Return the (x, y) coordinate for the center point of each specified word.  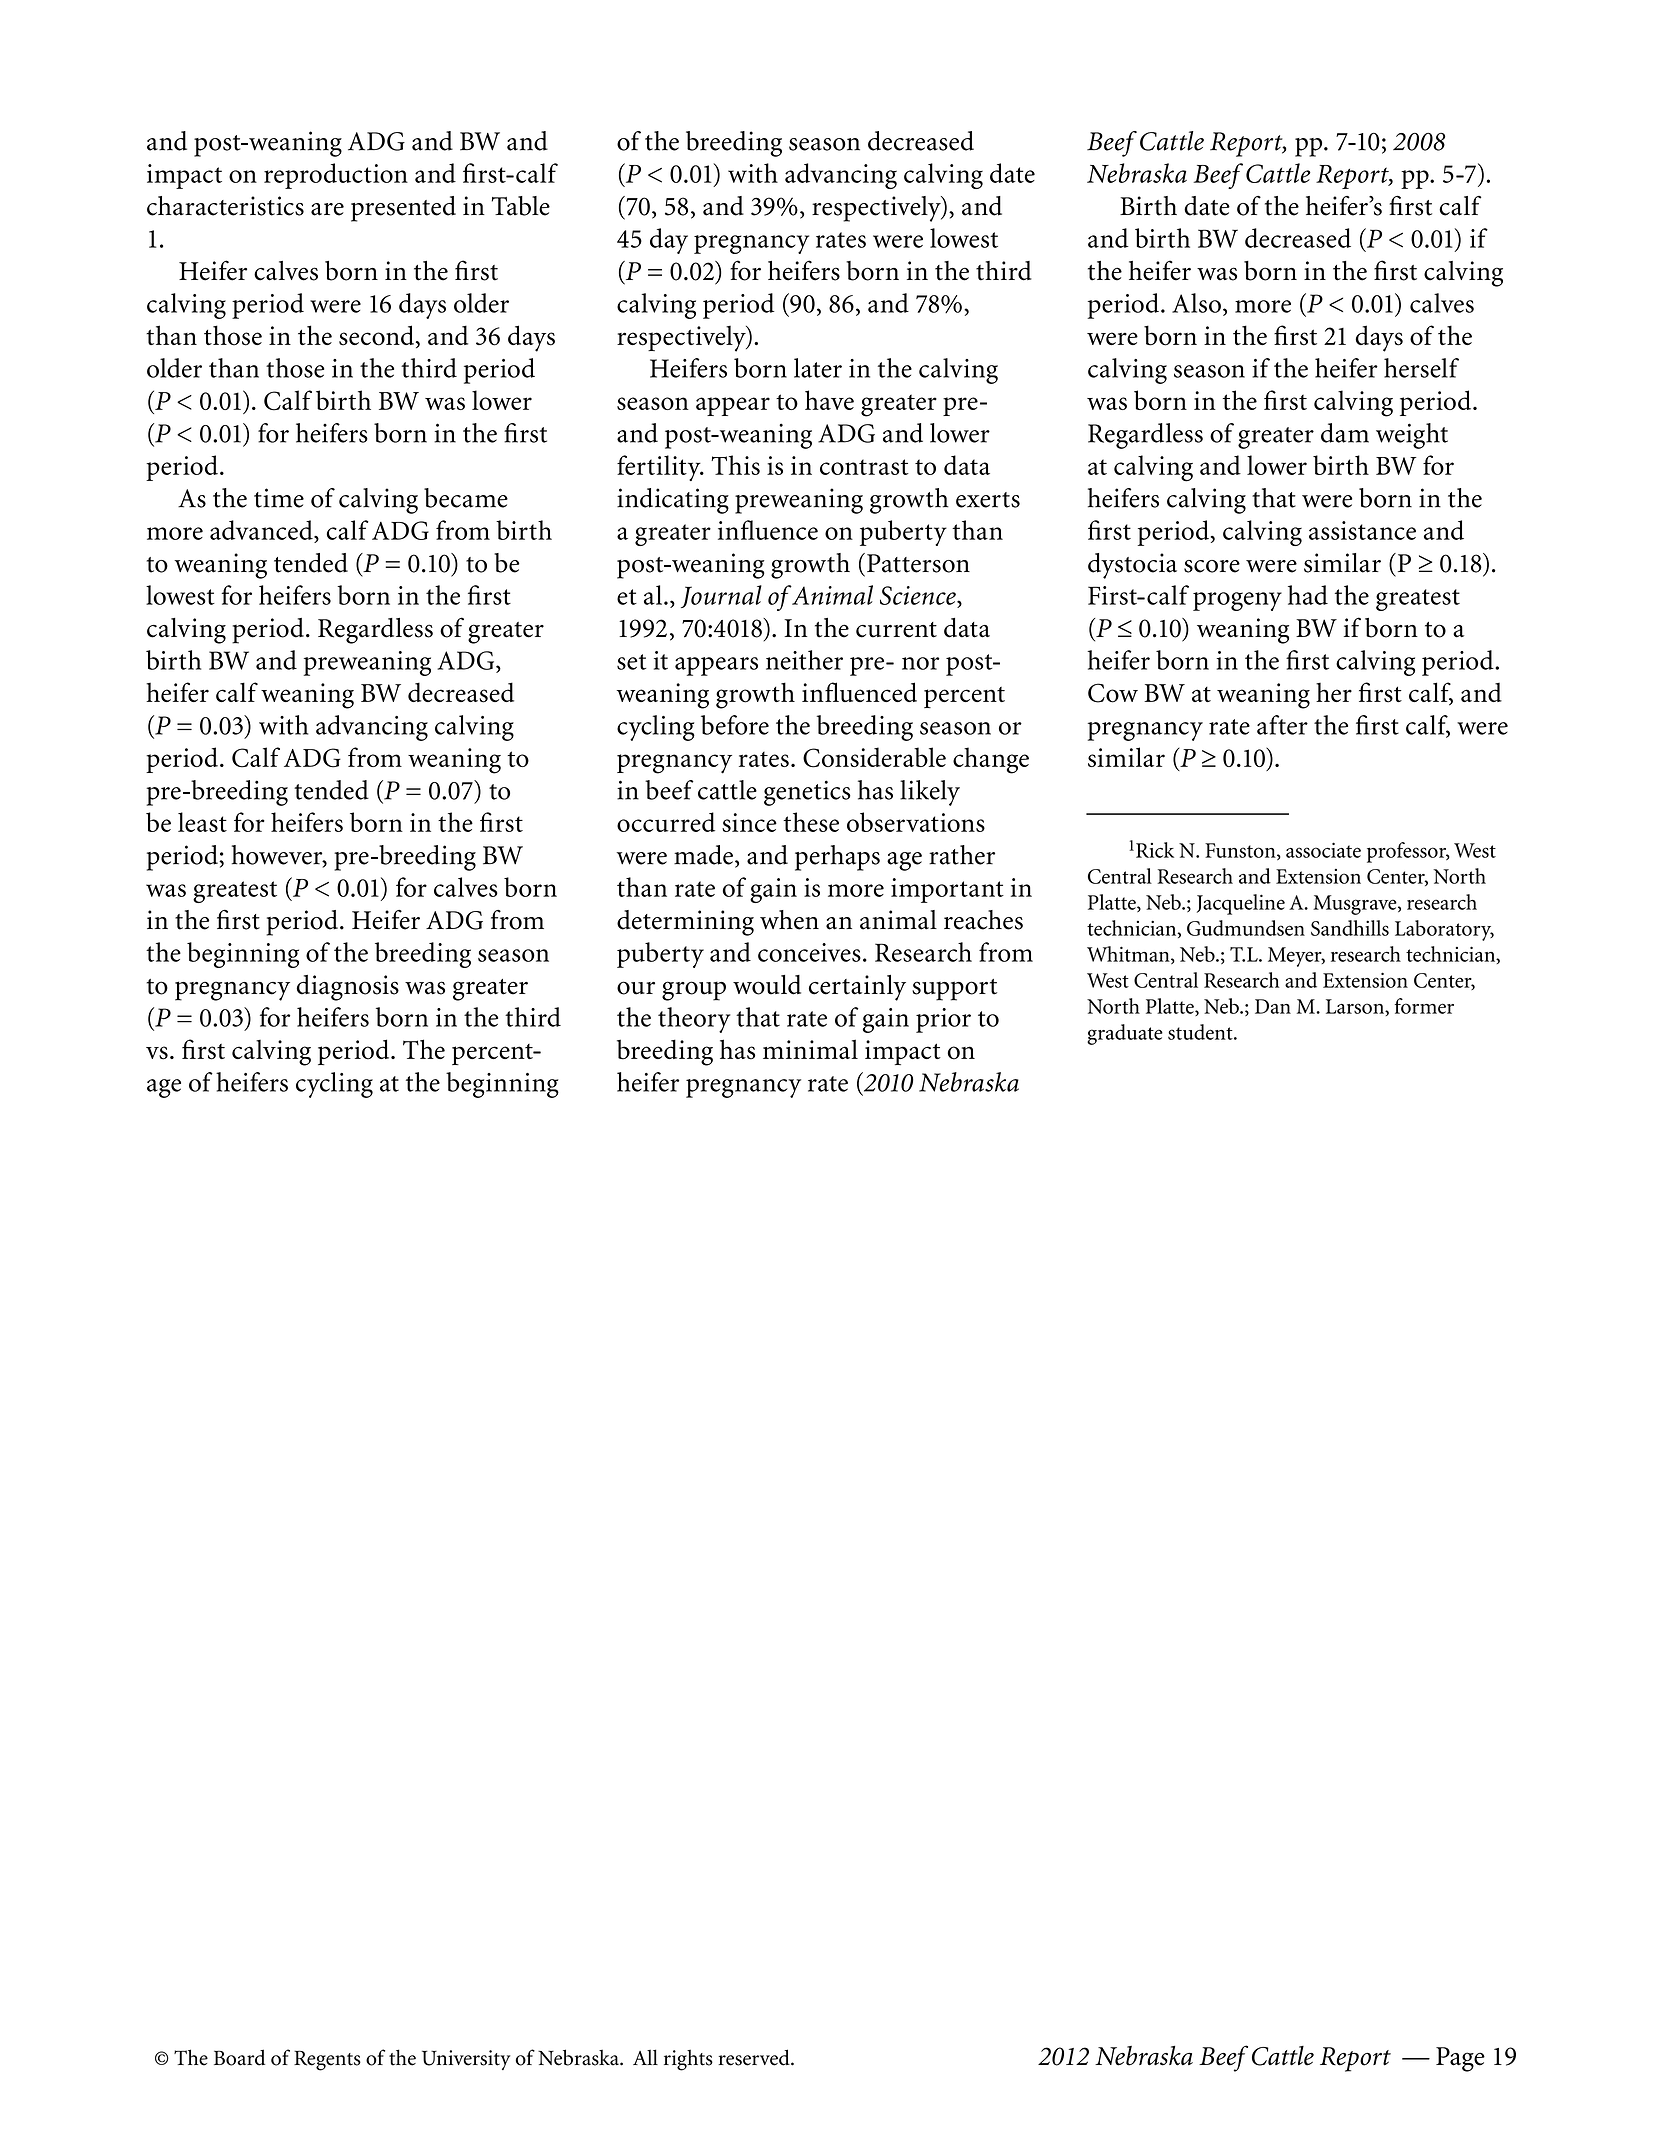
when (789, 920)
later (818, 368)
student (1201, 1032)
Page (1460, 2059)
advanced (262, 530)
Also (1196, 303)
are (327, 209)
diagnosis (348, 988)
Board (239, 2057)
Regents (327, 2060)
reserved (755, 2057)
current (896, 630)
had (1308, 595)
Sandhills (1350, 928)
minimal (810, 1049)
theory (694, 1020)
